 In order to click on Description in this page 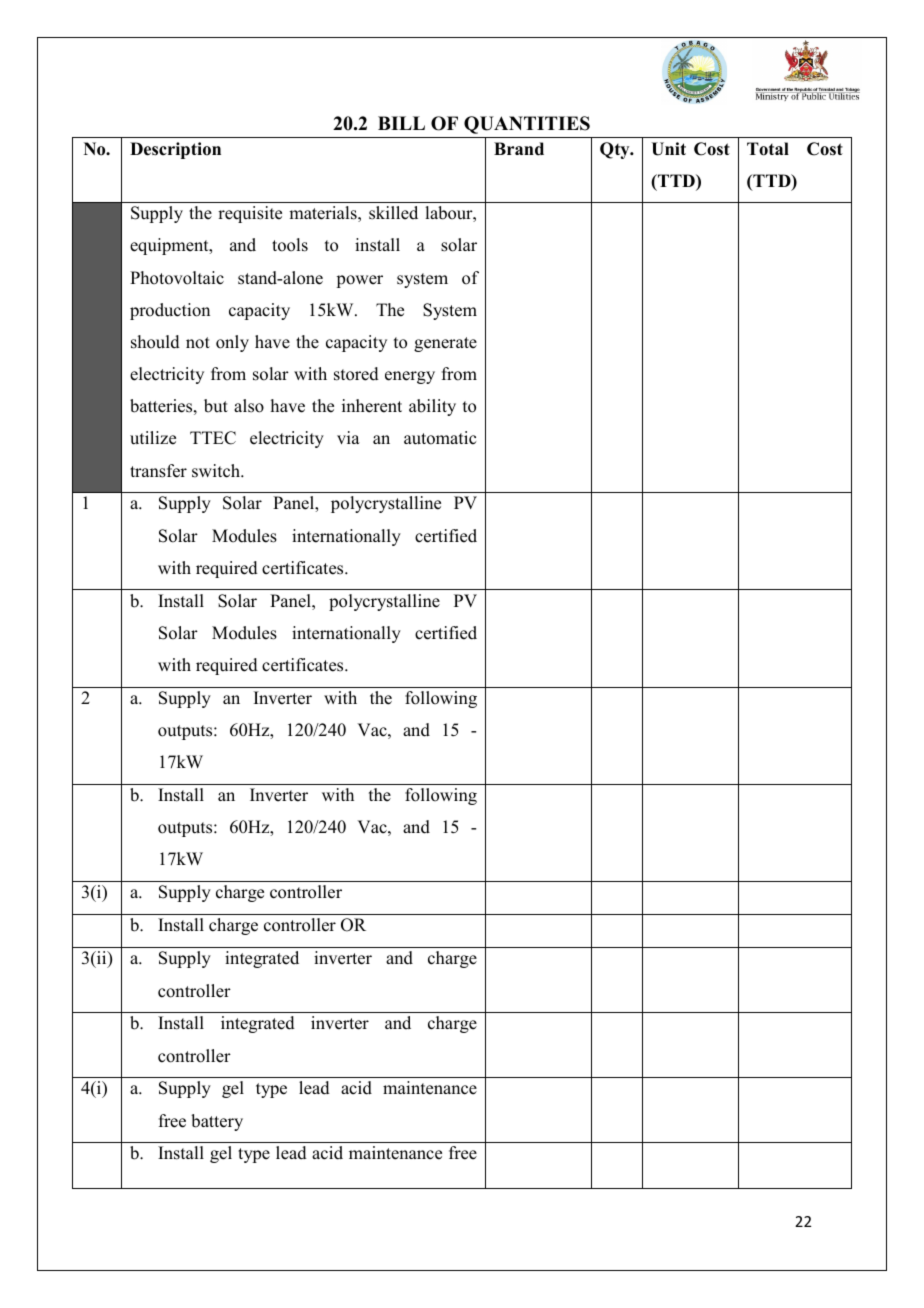, I will do `click(175, 150)`.
